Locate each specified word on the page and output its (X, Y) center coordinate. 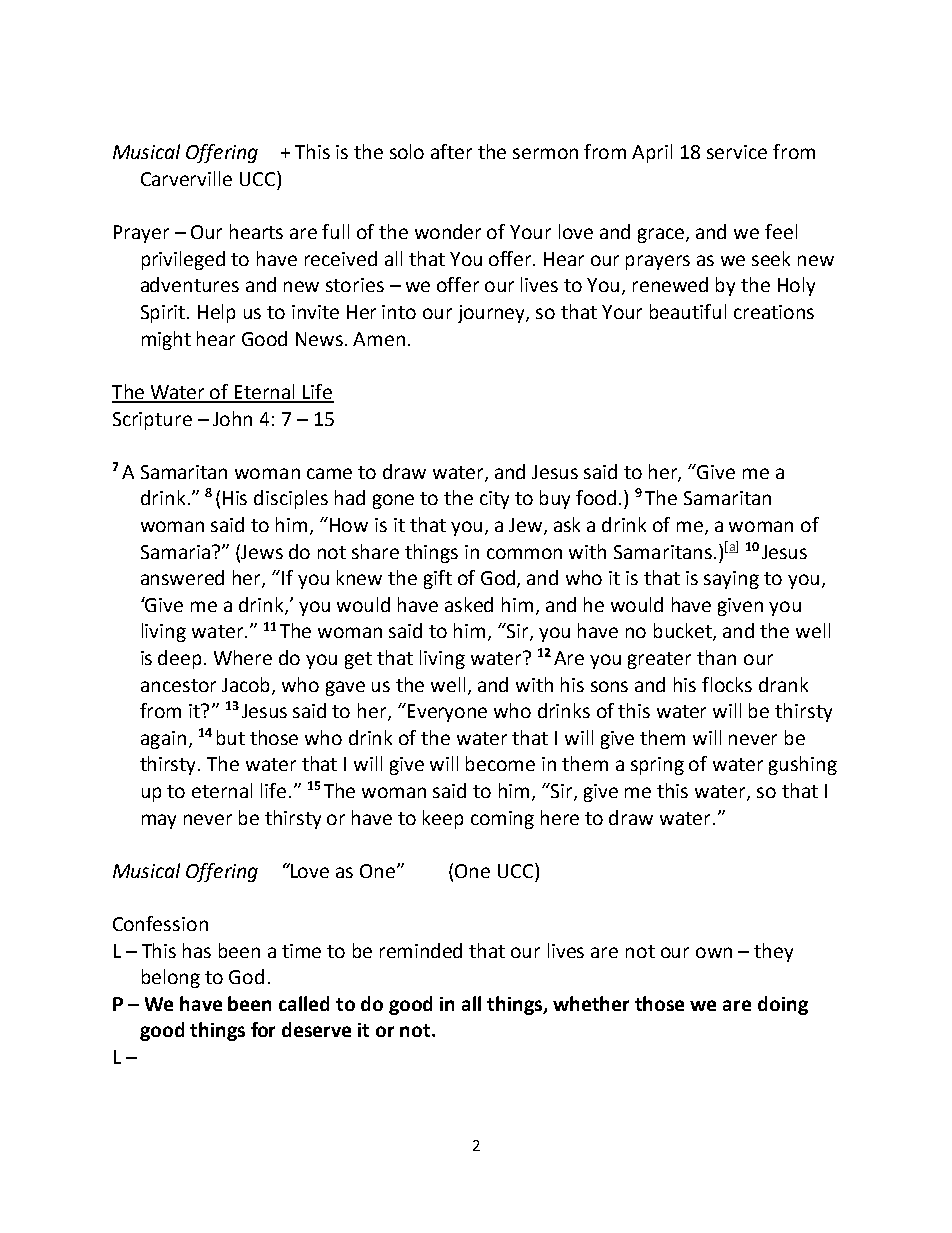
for (263, 1029)
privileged (183, 260)
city (494, 500)
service (737, 152)
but (231, 737)
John (232, 418)
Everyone (447, 713)
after (451, 151)
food (596, 497)
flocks (727, 684)
